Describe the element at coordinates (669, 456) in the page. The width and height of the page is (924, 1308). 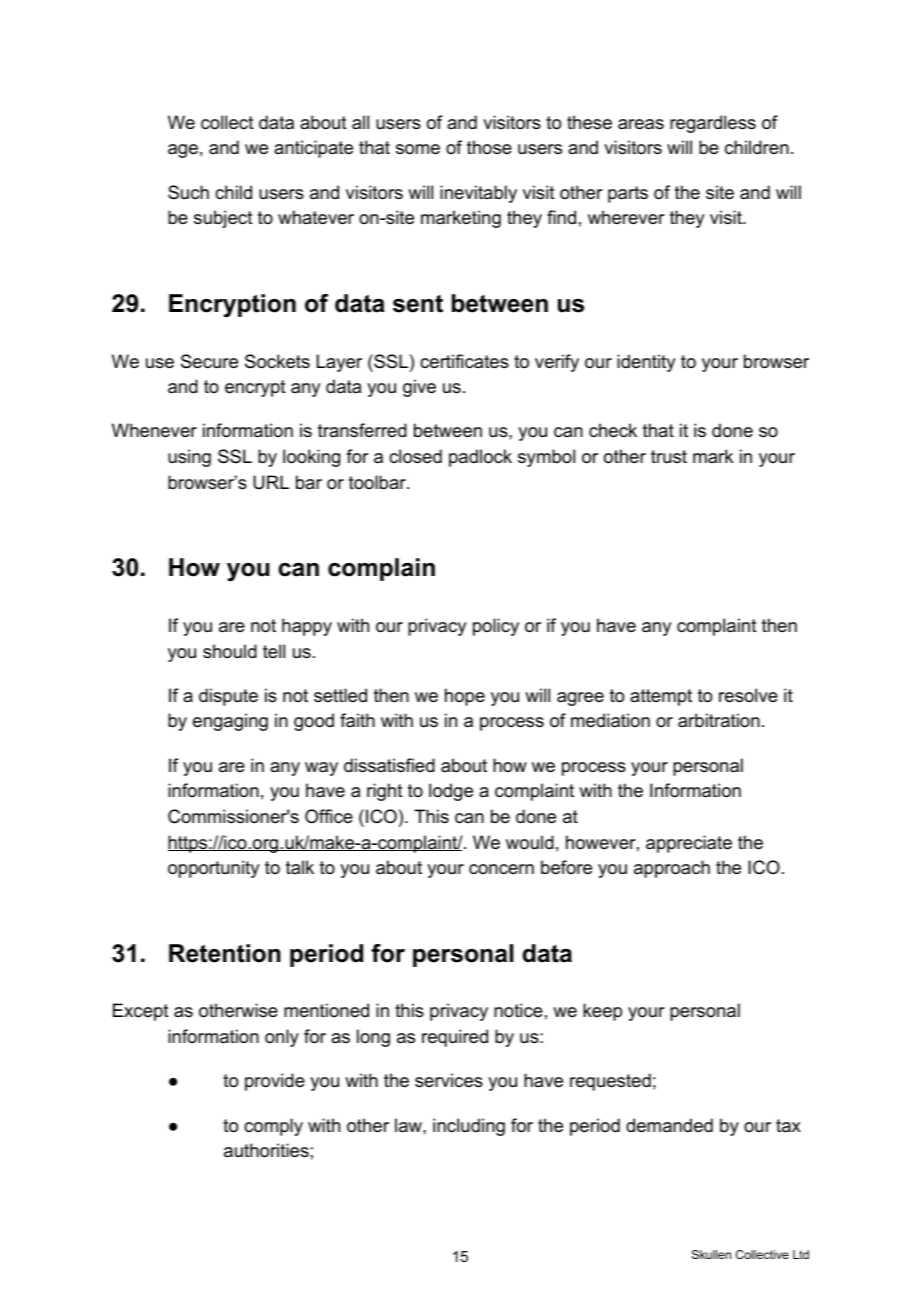
I see `trust` at that location.
